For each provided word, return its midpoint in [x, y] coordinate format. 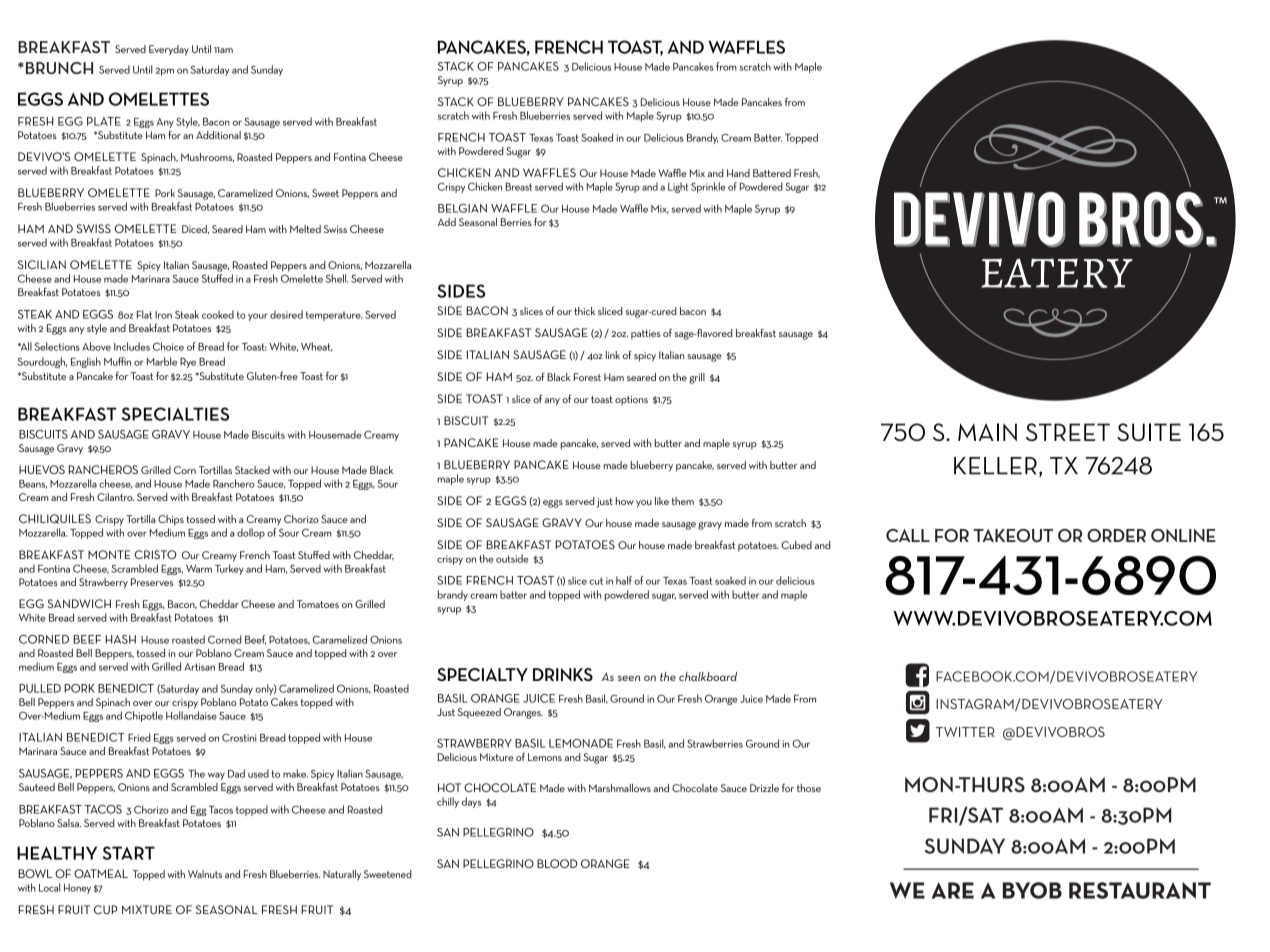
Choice [168, 346]
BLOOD [557, 863]
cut [596, 581]
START [128, 853]
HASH [121, 639]
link [613, 355]
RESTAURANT [1140, 890]
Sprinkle [708, 187]
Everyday [169, 50]
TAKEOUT [1013, 535]
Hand [738, 173]
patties [646, 335]
